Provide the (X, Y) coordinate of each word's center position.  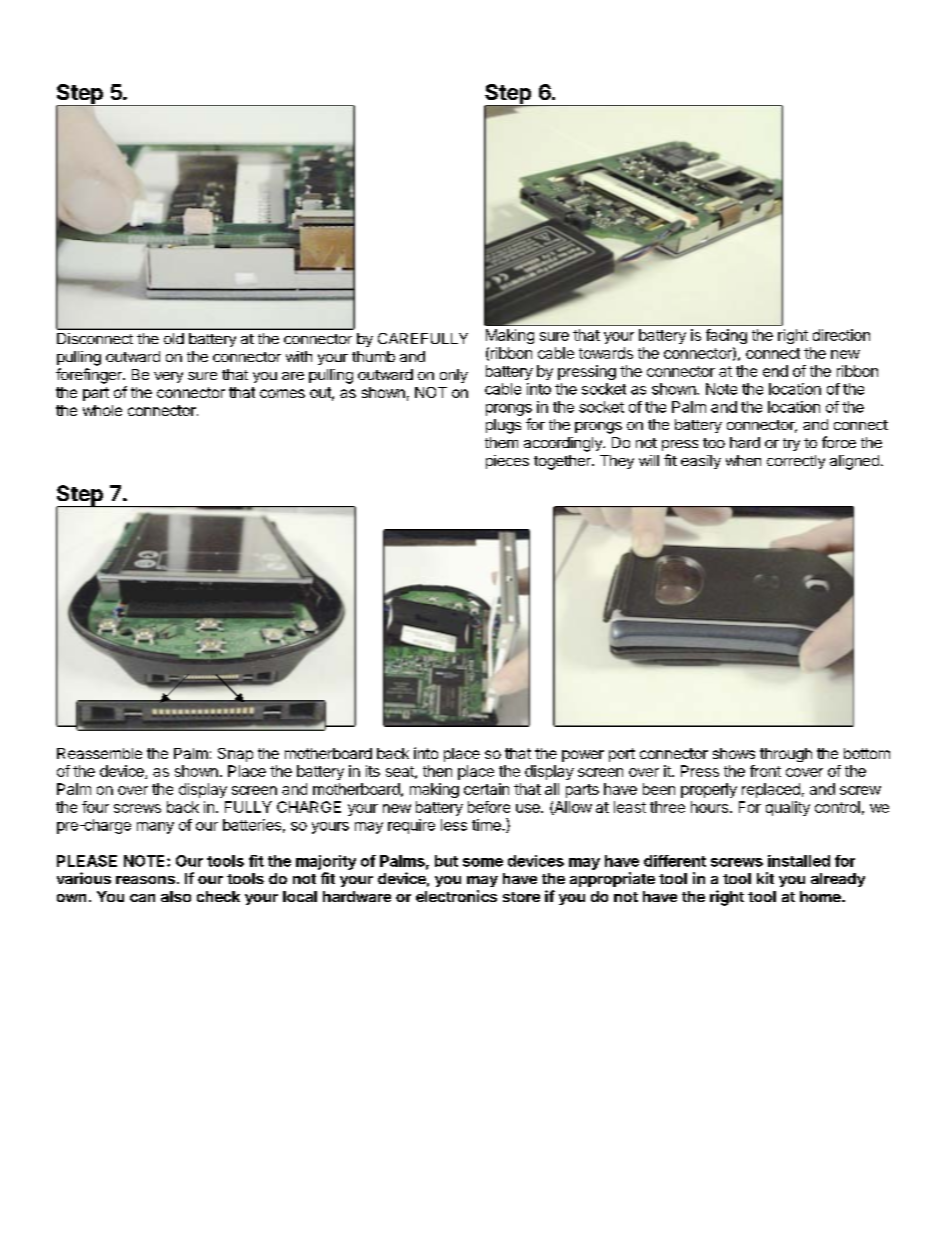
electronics (456, 896)
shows (734, 753)
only (454, 376)
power (583, 756)
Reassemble (99, 753)
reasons (145, 880)
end (775, 371)
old (174, 338)
